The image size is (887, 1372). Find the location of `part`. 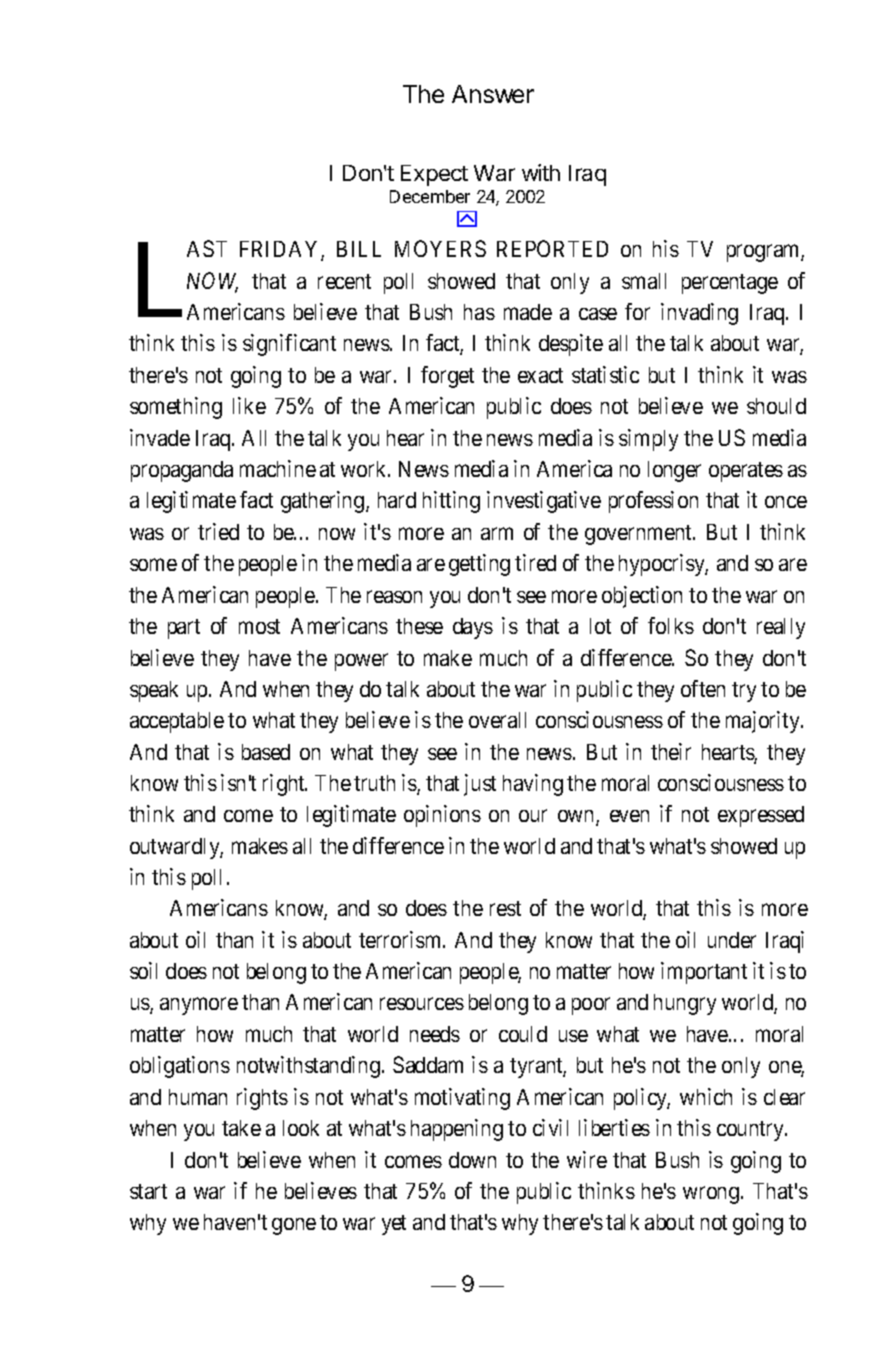

part is located at coordinates (184, 629).
